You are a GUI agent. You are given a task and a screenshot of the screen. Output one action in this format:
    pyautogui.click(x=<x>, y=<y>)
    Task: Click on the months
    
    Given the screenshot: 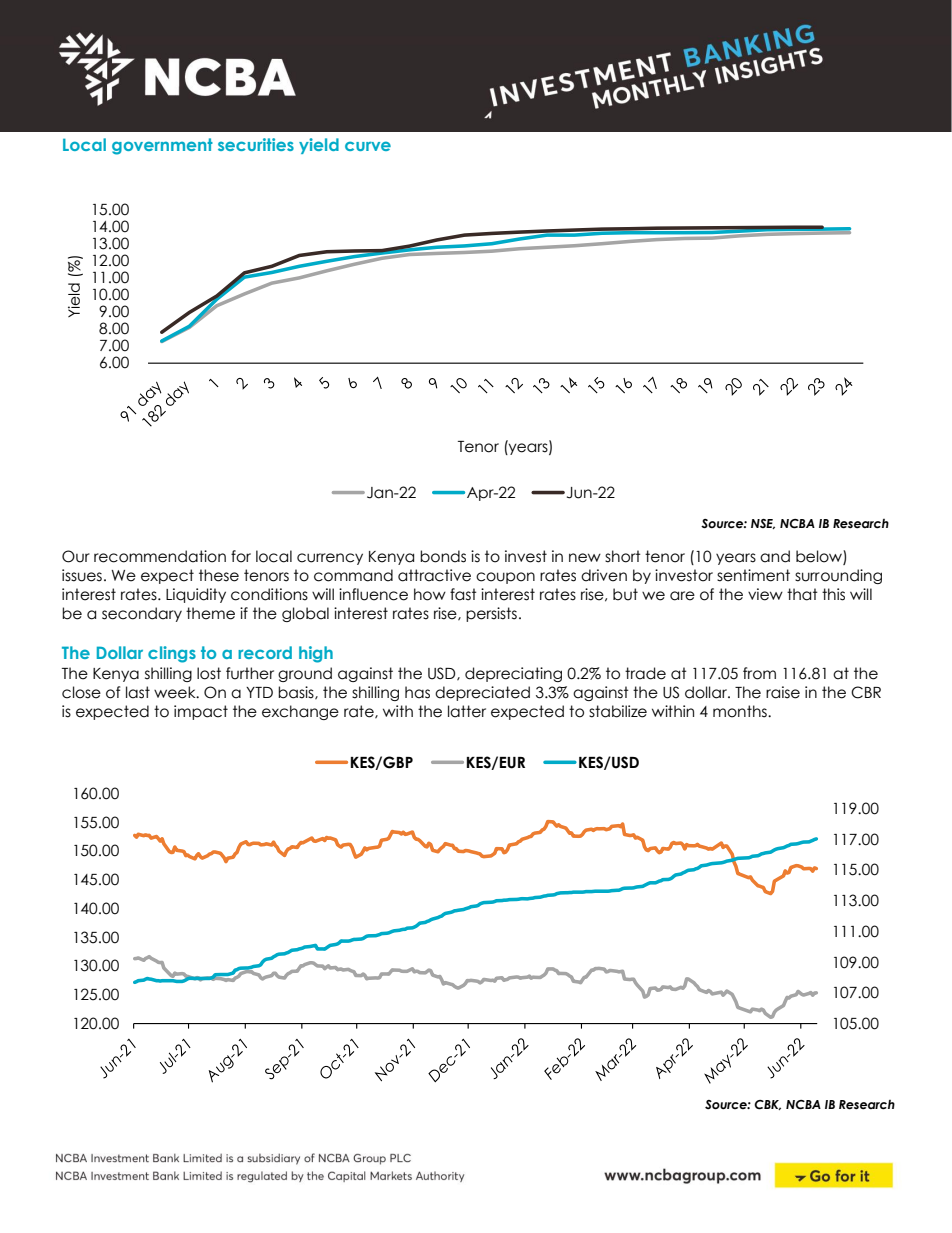 What is the action you would take?
    pyautogui.click(x=741, y=711)
